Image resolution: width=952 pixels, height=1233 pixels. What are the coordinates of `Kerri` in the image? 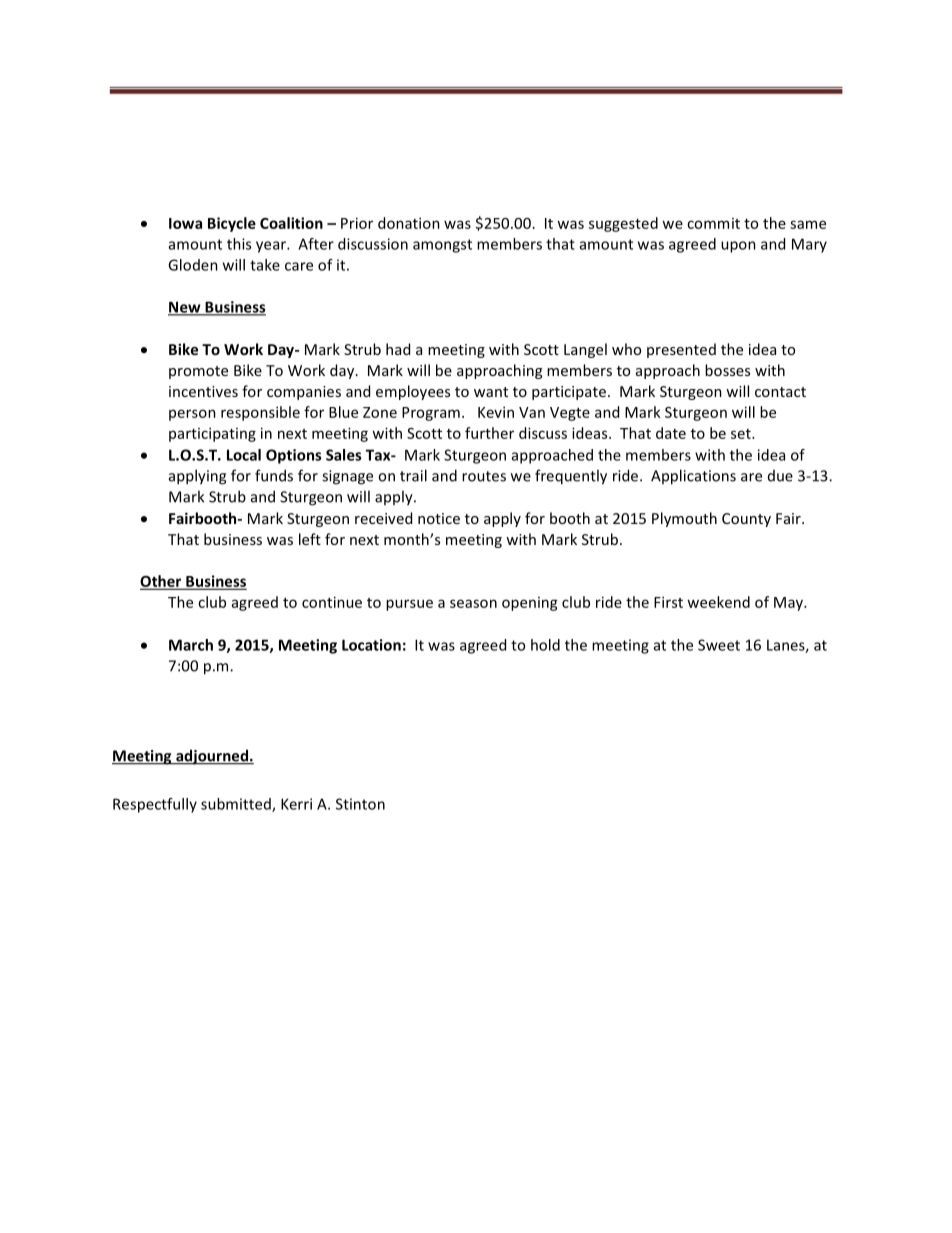 It's located at (296, 804).
